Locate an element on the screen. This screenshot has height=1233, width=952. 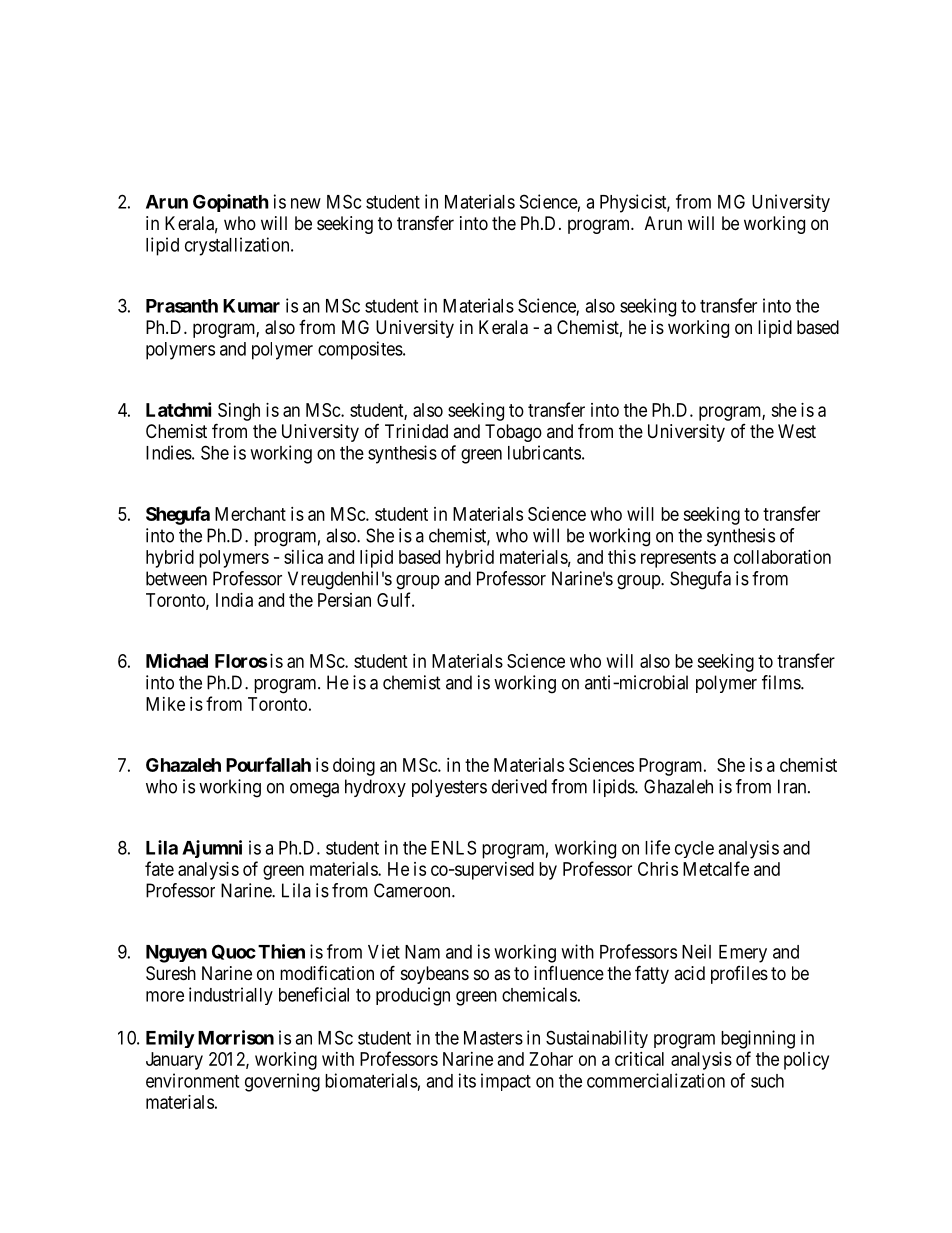
Cameroon is located at coordinates (413, 890).
